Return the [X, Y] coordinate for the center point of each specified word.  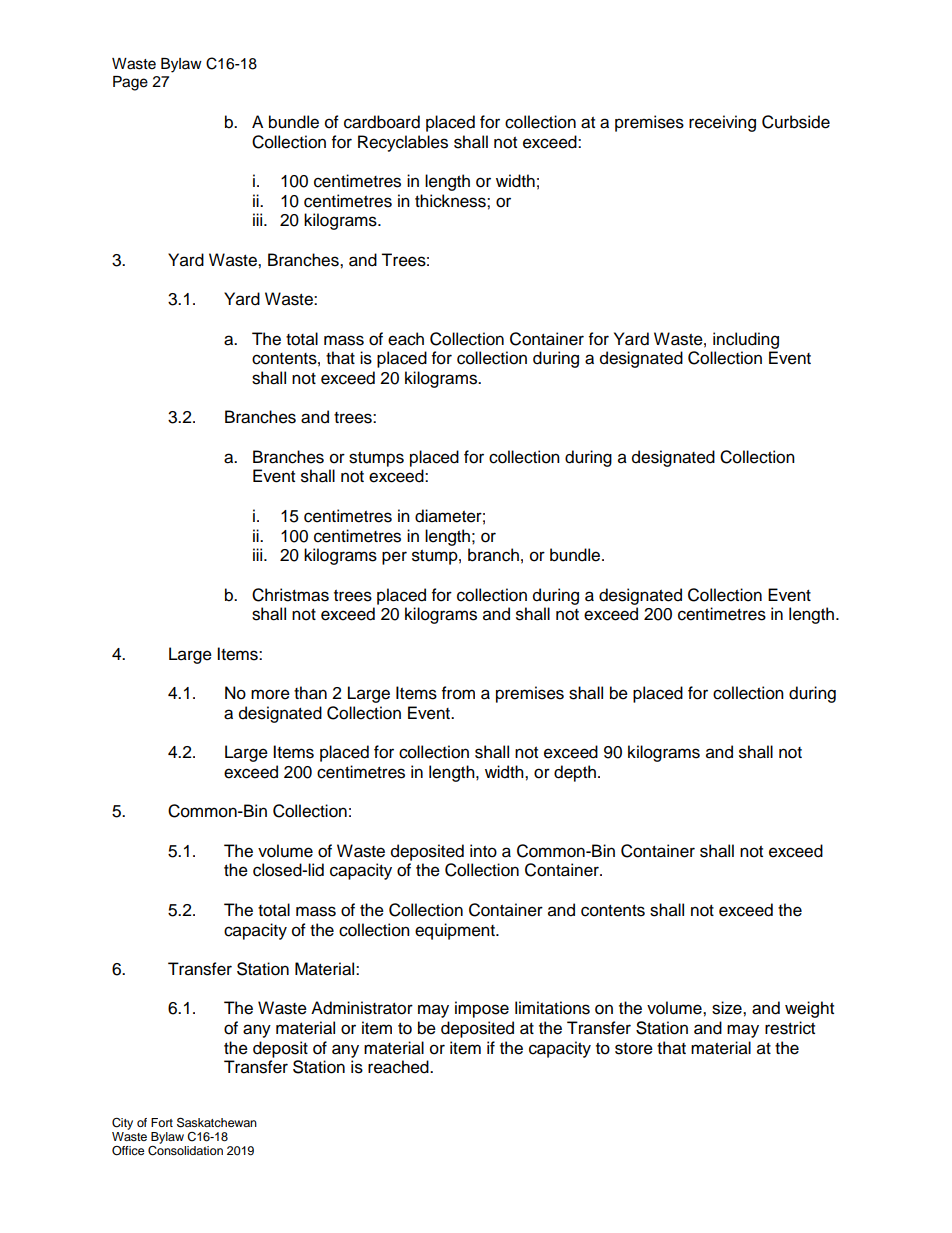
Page [130, 83]
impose [482, 1009]
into [483, 851]
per [394, 558]
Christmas [290, 595]
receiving [722, 123]
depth [575, 773]
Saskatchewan [217, 1122]
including [746, 340]
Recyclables [403, 143]
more [270, 694]
